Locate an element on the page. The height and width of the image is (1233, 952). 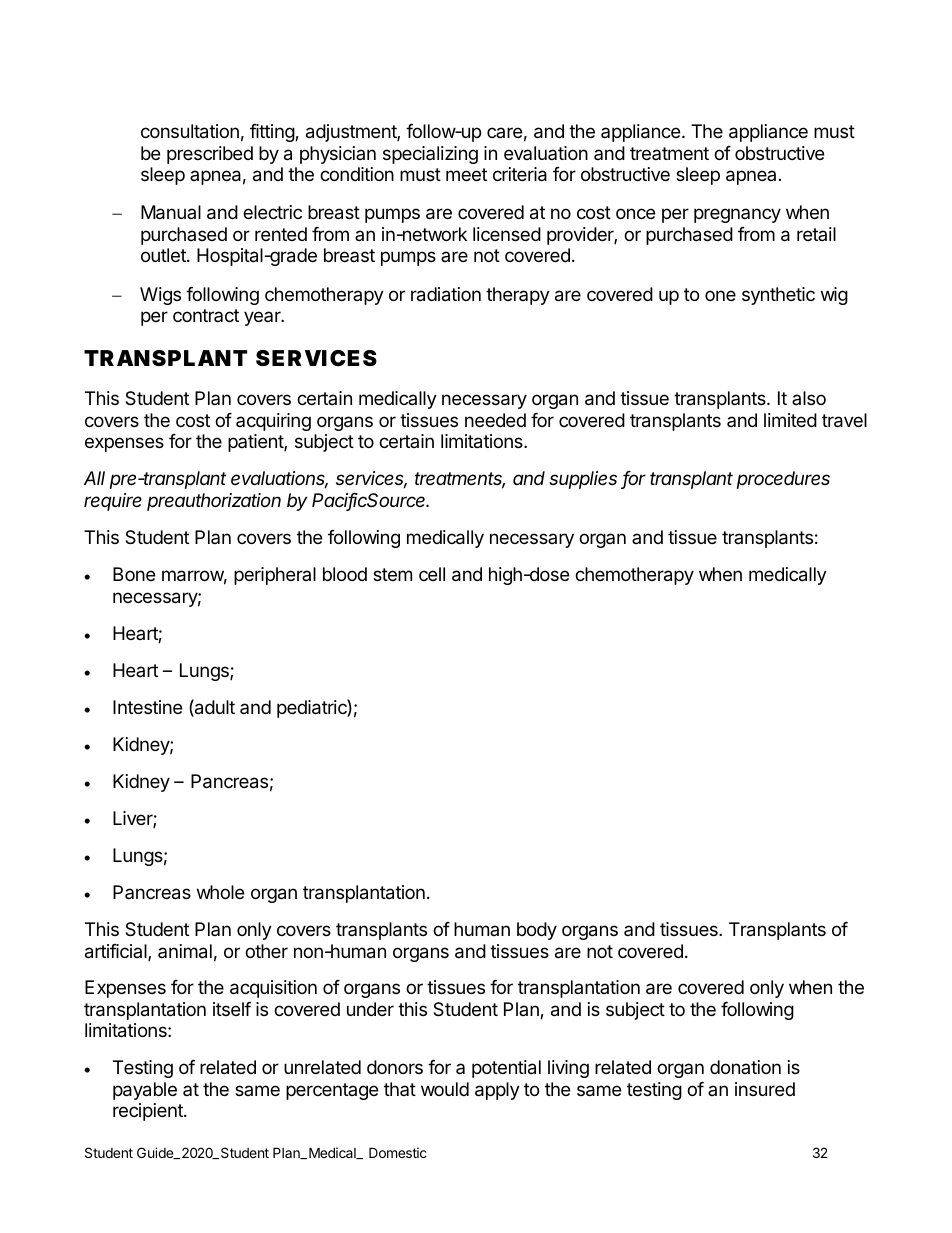
prescribed is located at coordinates (210, 155).
